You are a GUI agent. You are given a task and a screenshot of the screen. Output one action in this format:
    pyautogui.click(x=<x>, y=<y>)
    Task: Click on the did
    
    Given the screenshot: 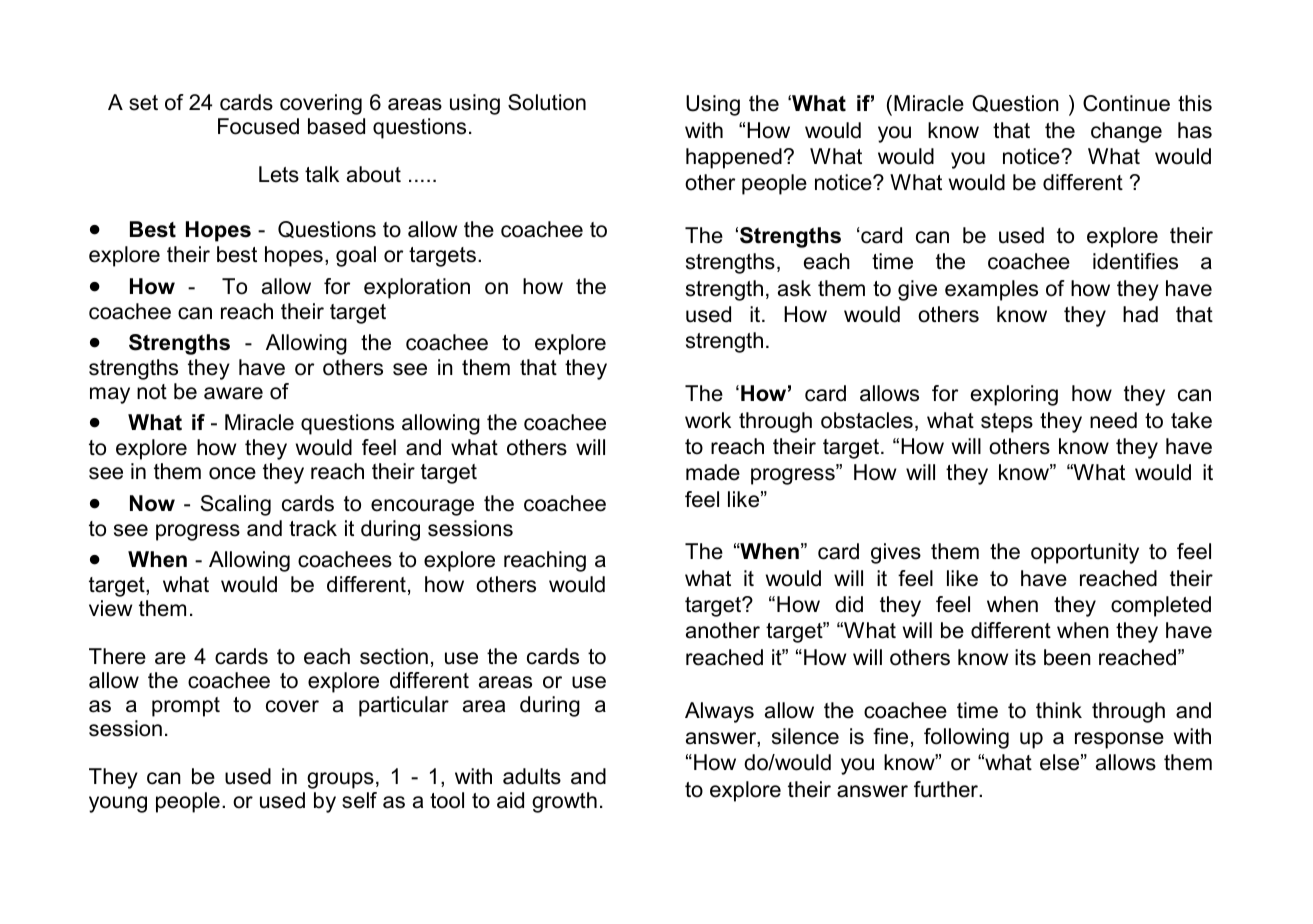 What is the action you would take?
    pyautogui.click(x=849, y=604)
